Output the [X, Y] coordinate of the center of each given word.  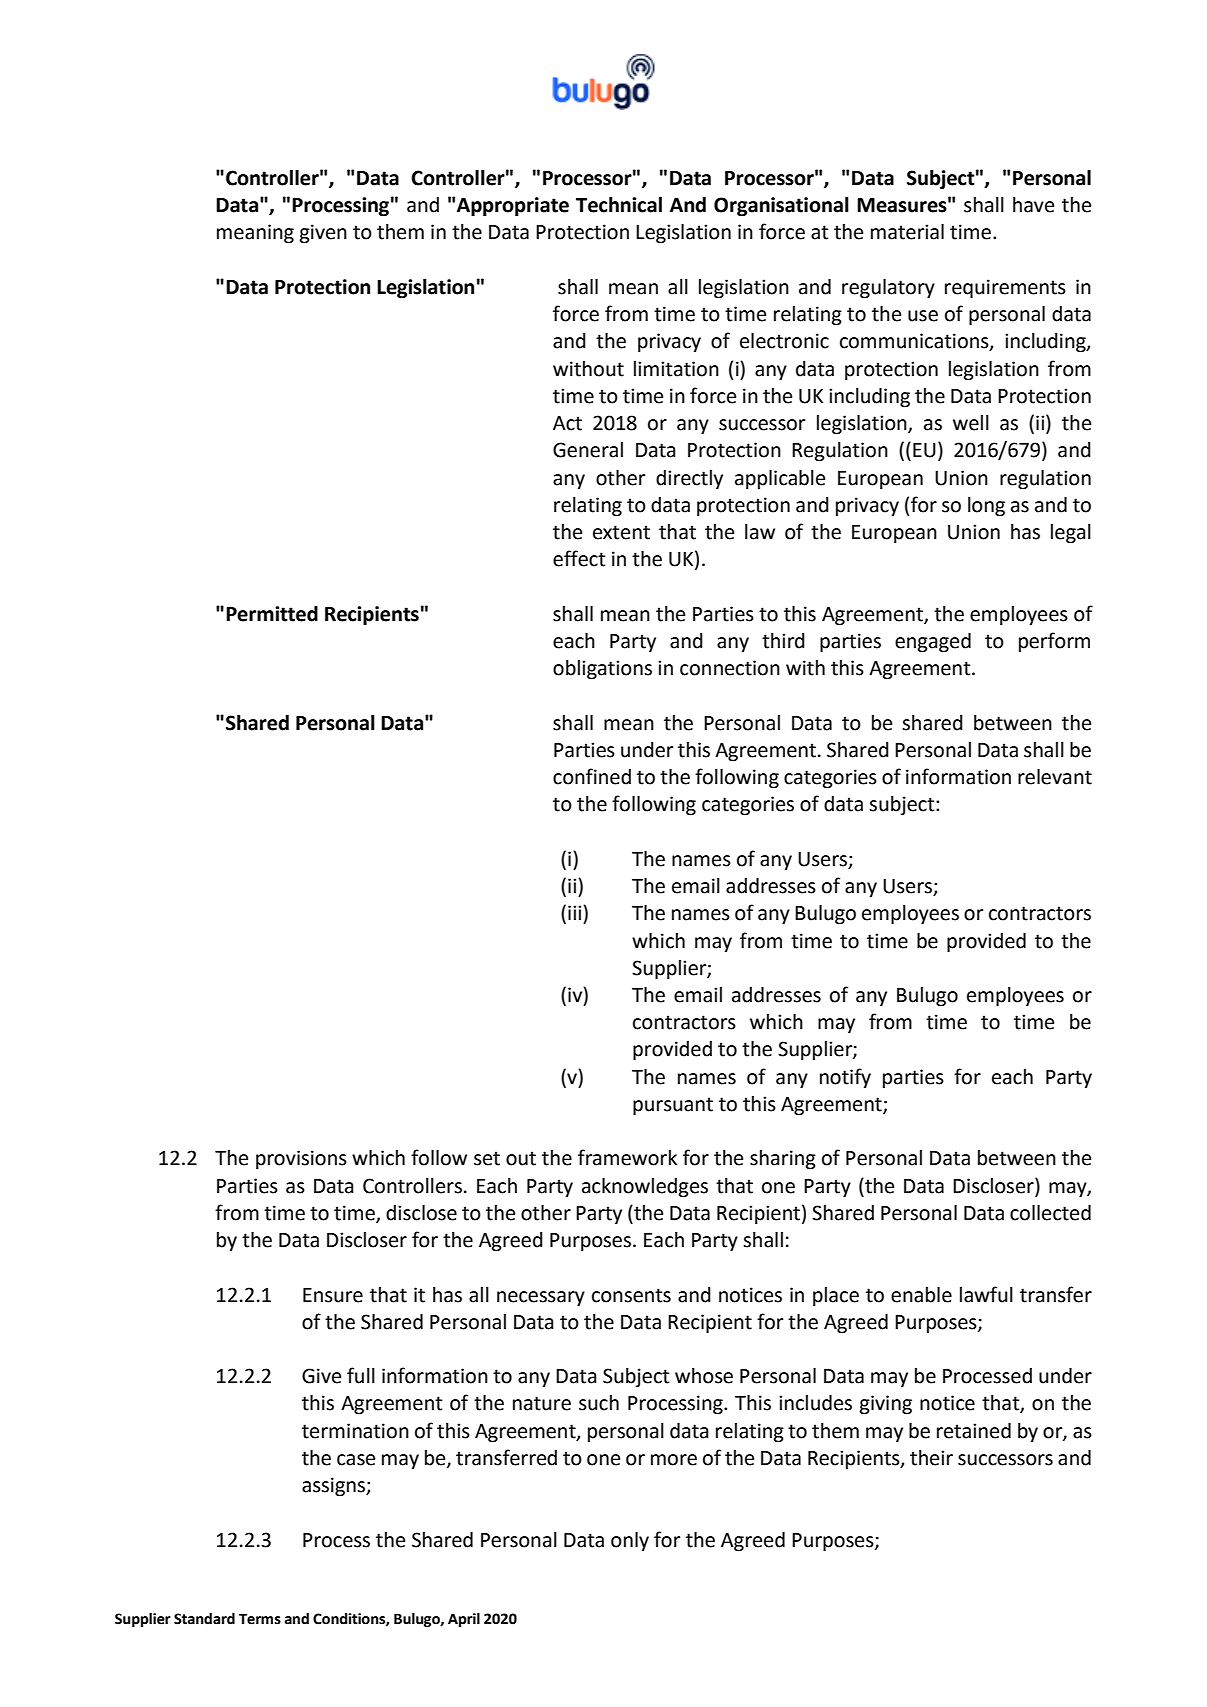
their [931, 1458]
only [630, 1541]
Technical [619, 205]
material [907, 232]
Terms [260, 1619]
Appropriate [513, 207]
